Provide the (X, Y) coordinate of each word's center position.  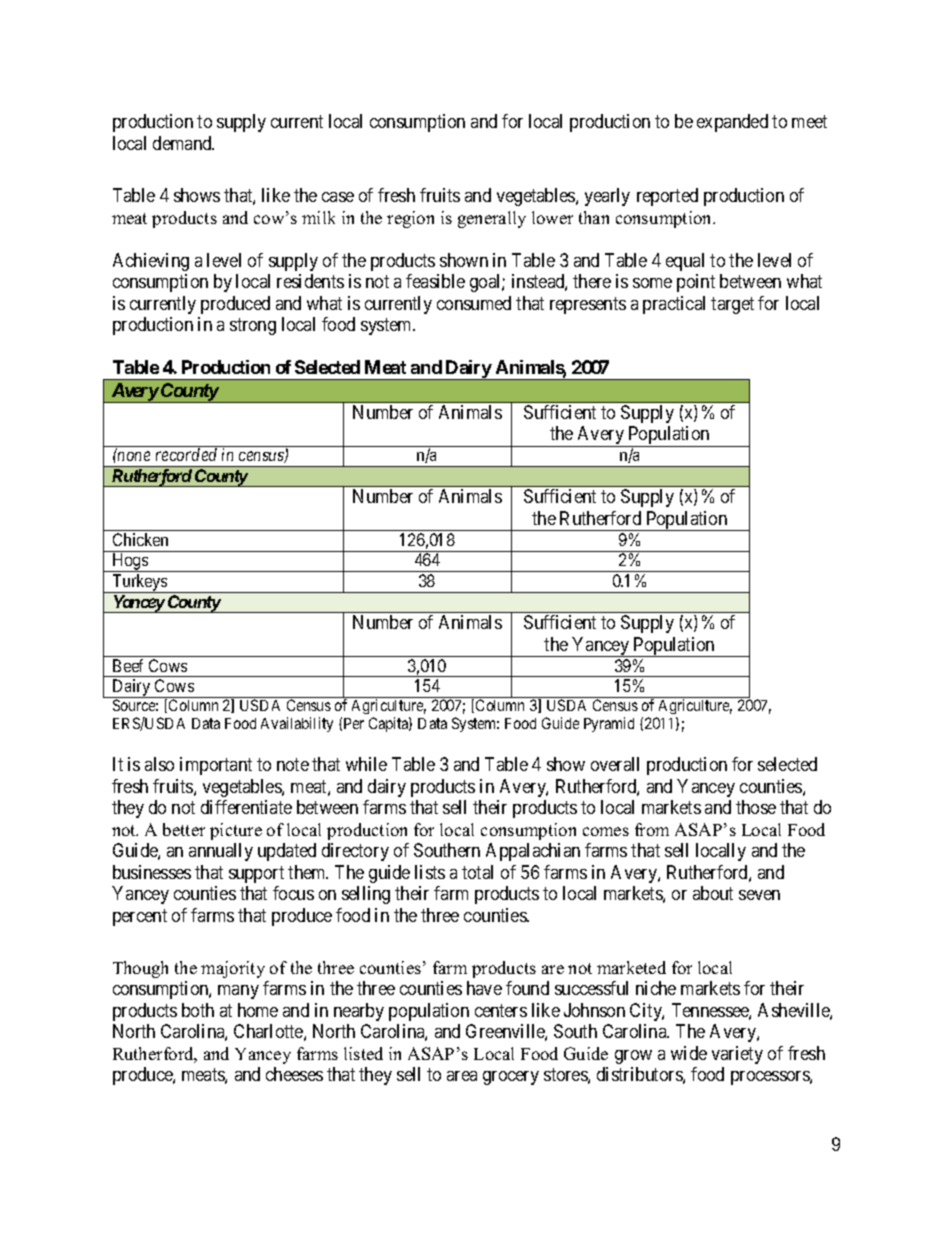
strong (253, 326)
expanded (732, 123)
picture (236, 831)
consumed (474, 303)
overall (615, 764)
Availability (297, 724)
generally (492, 219)
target (732, 305)
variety (737, 1055)
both (198, 1010)
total (477, 872)
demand (183, 143)
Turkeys (139, 583)
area (462, 1076)
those (756, 807)
